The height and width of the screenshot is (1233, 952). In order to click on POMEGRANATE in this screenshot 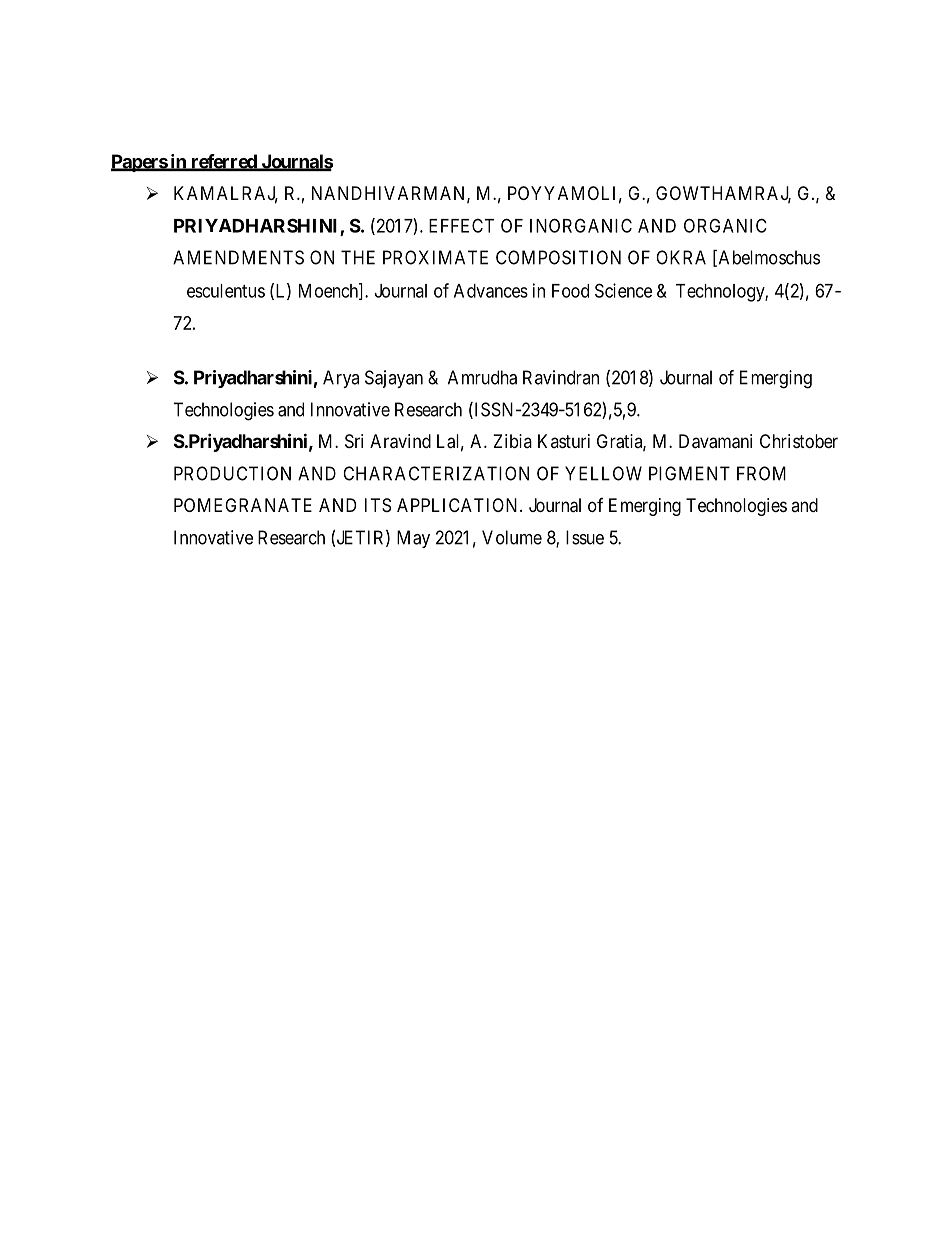, I will do `click(243, 505)`.
